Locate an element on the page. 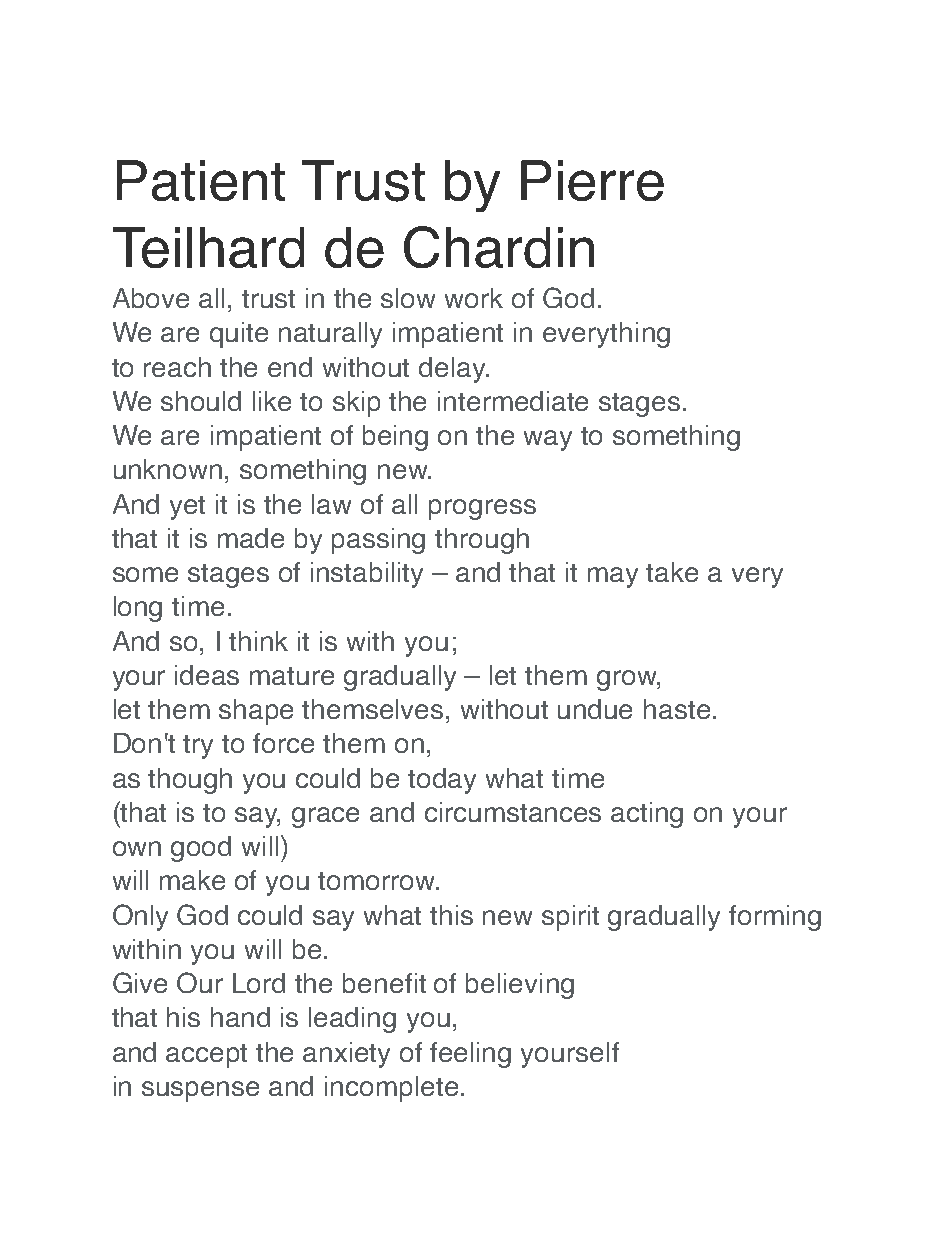 The width and height of the image is (952, 1233). should is located at coordinates (201, 401).
